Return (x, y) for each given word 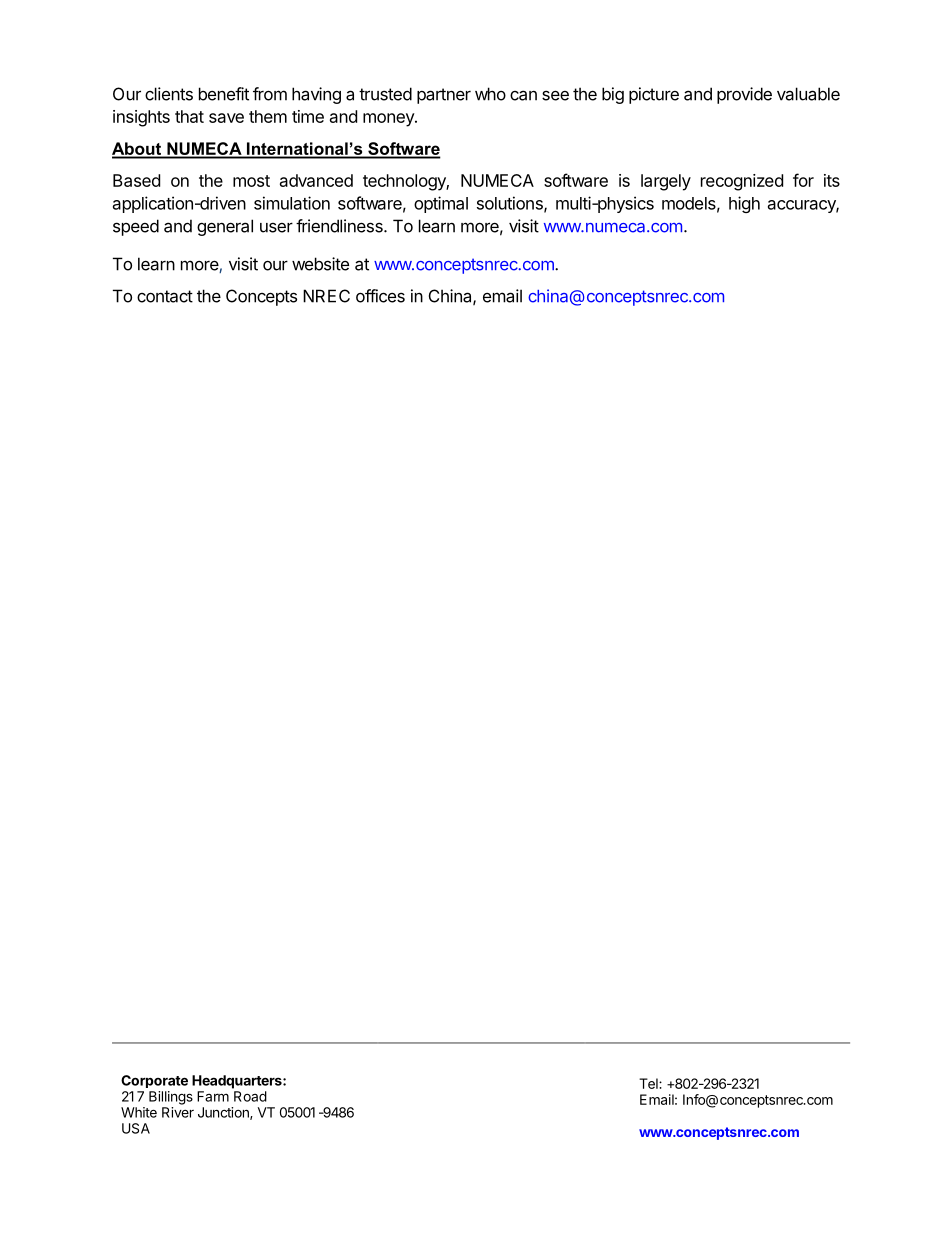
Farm (213, 1096)
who (490, 94)
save (226, 118)
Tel (649, 1083)
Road (250, 1096)
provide (744, 95)
